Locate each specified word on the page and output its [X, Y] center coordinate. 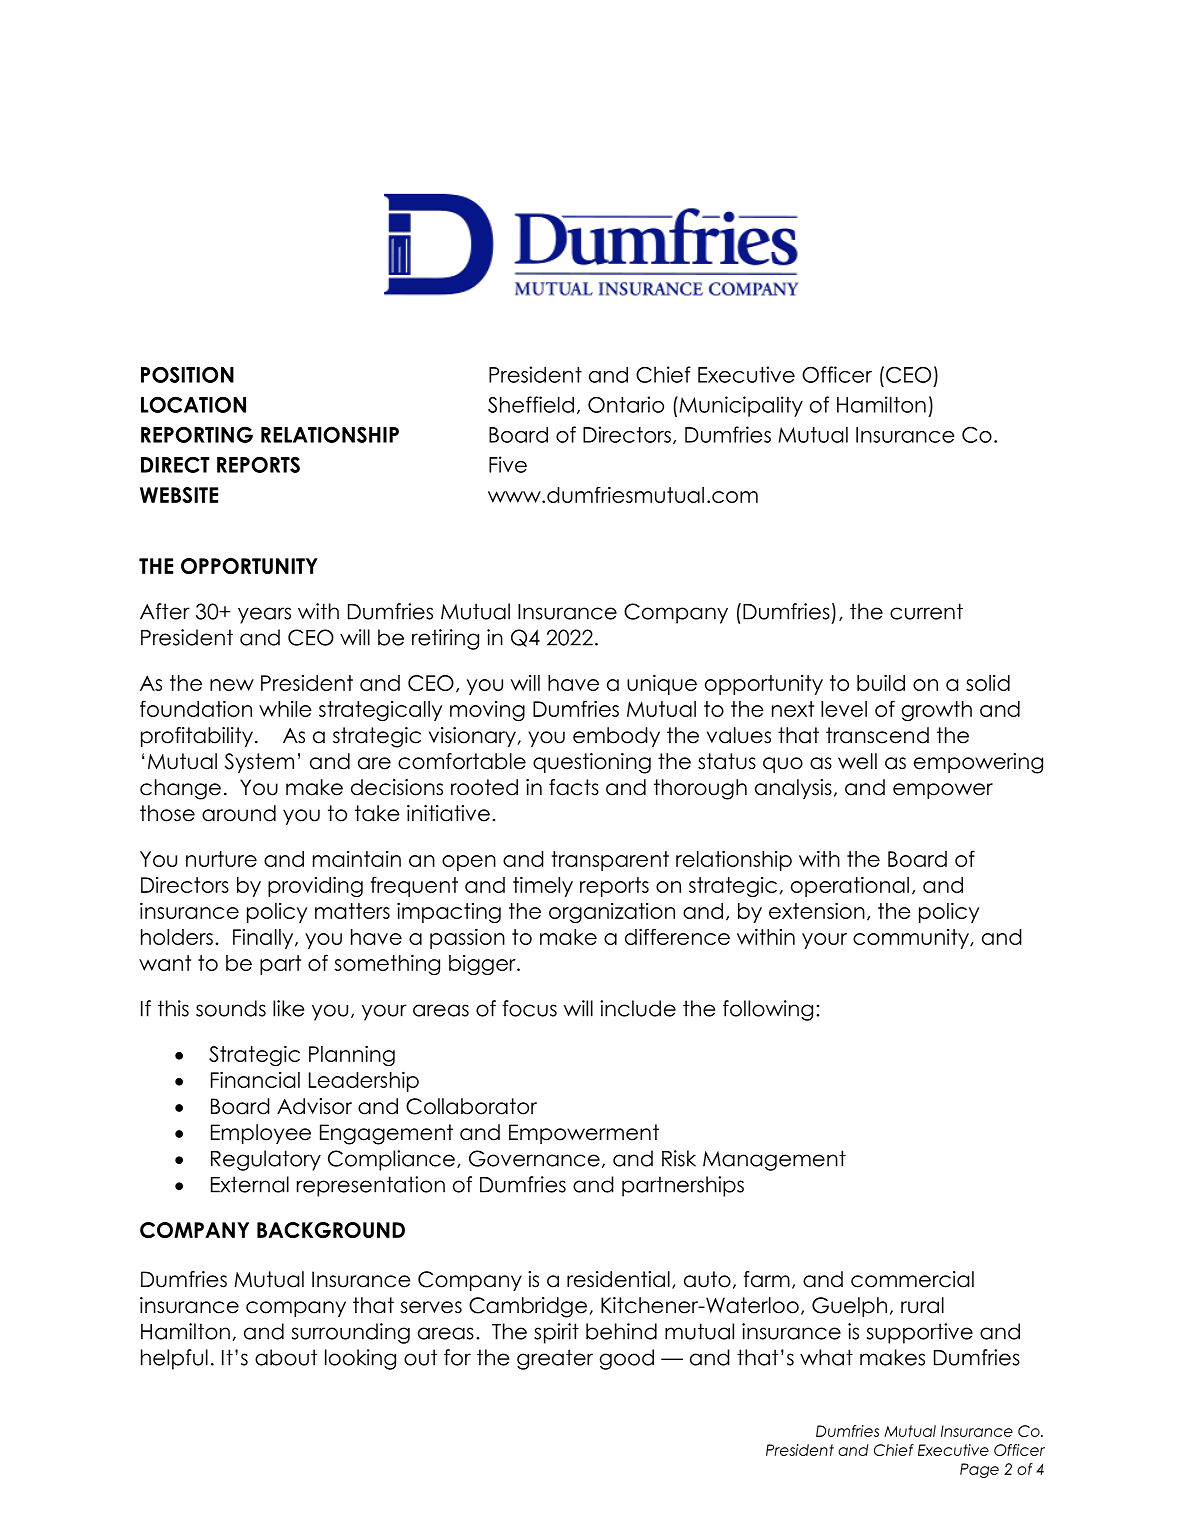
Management [774, 1160]
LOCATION [193, 404]
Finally [264, 939]
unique [662, 684]
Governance [534, 1158]
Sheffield [531, 404]
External [250, 1184]
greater [555, 1359]
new [232, 685]
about [286, 1357]
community [912, 939]
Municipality [740, 406]
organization [612, 913]
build [881, 682]
